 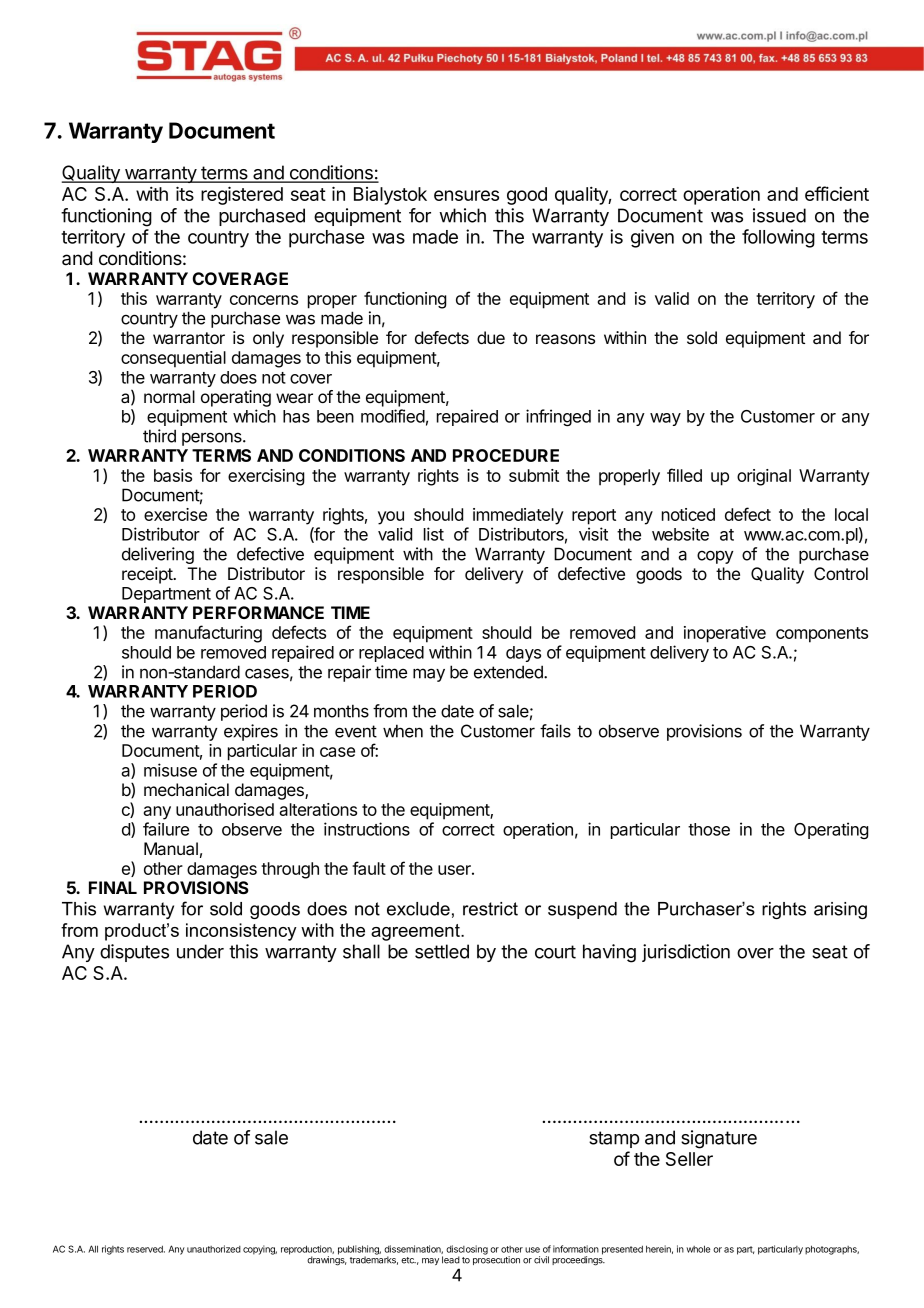 What do you see at coordinates (725, 634) in the screenshot?
I see `inoperative` at bounding box center [725, 634].
